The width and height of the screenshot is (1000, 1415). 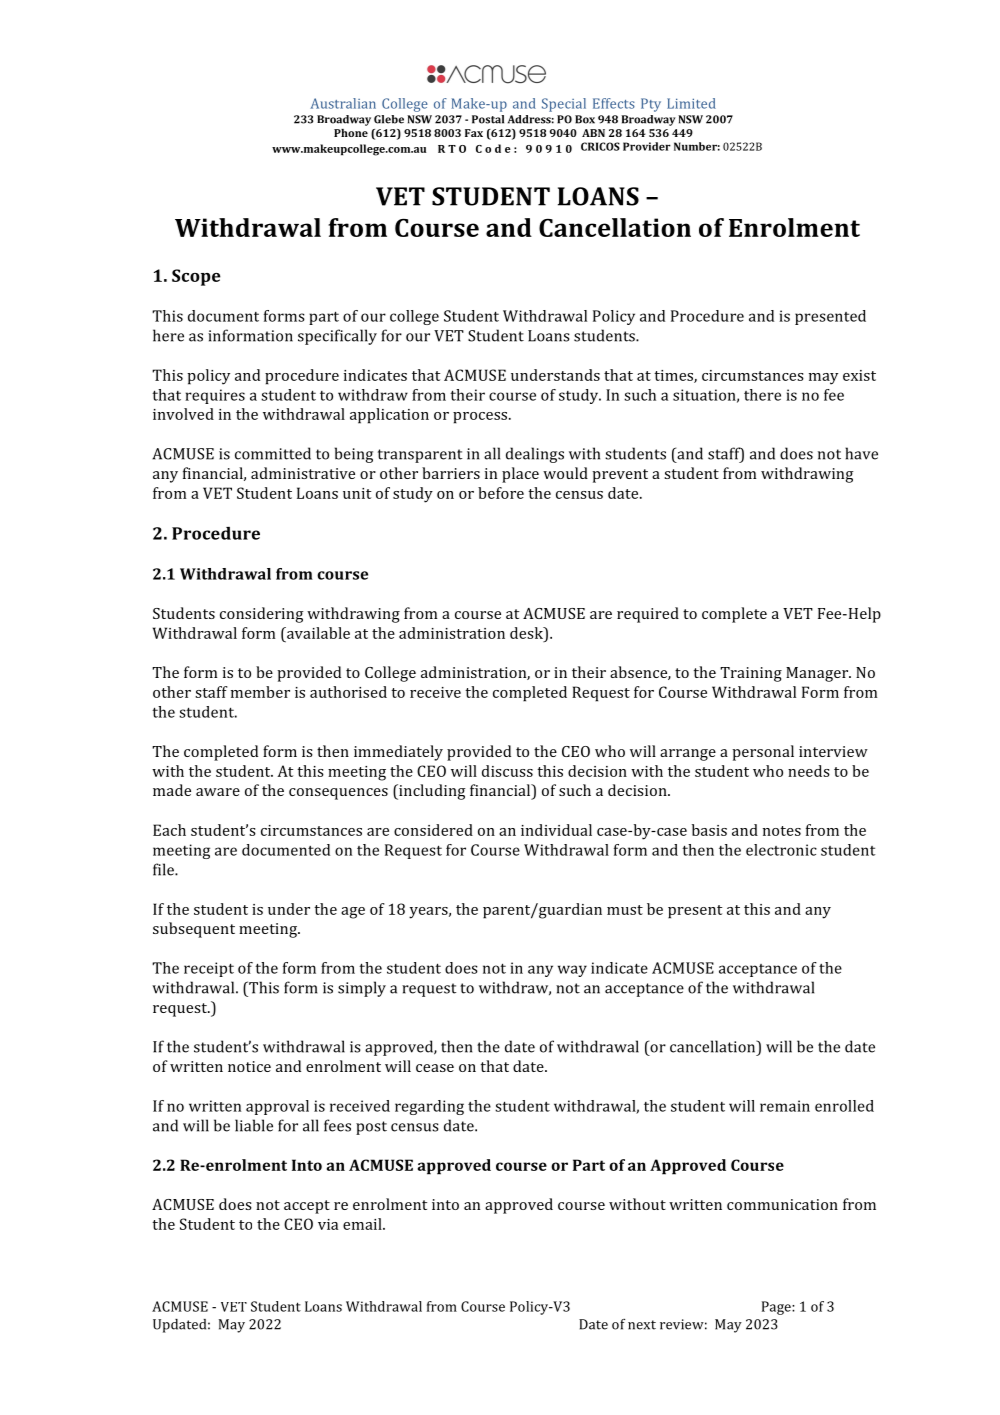 I want to click on administrative, so click(x=303, y=473).
